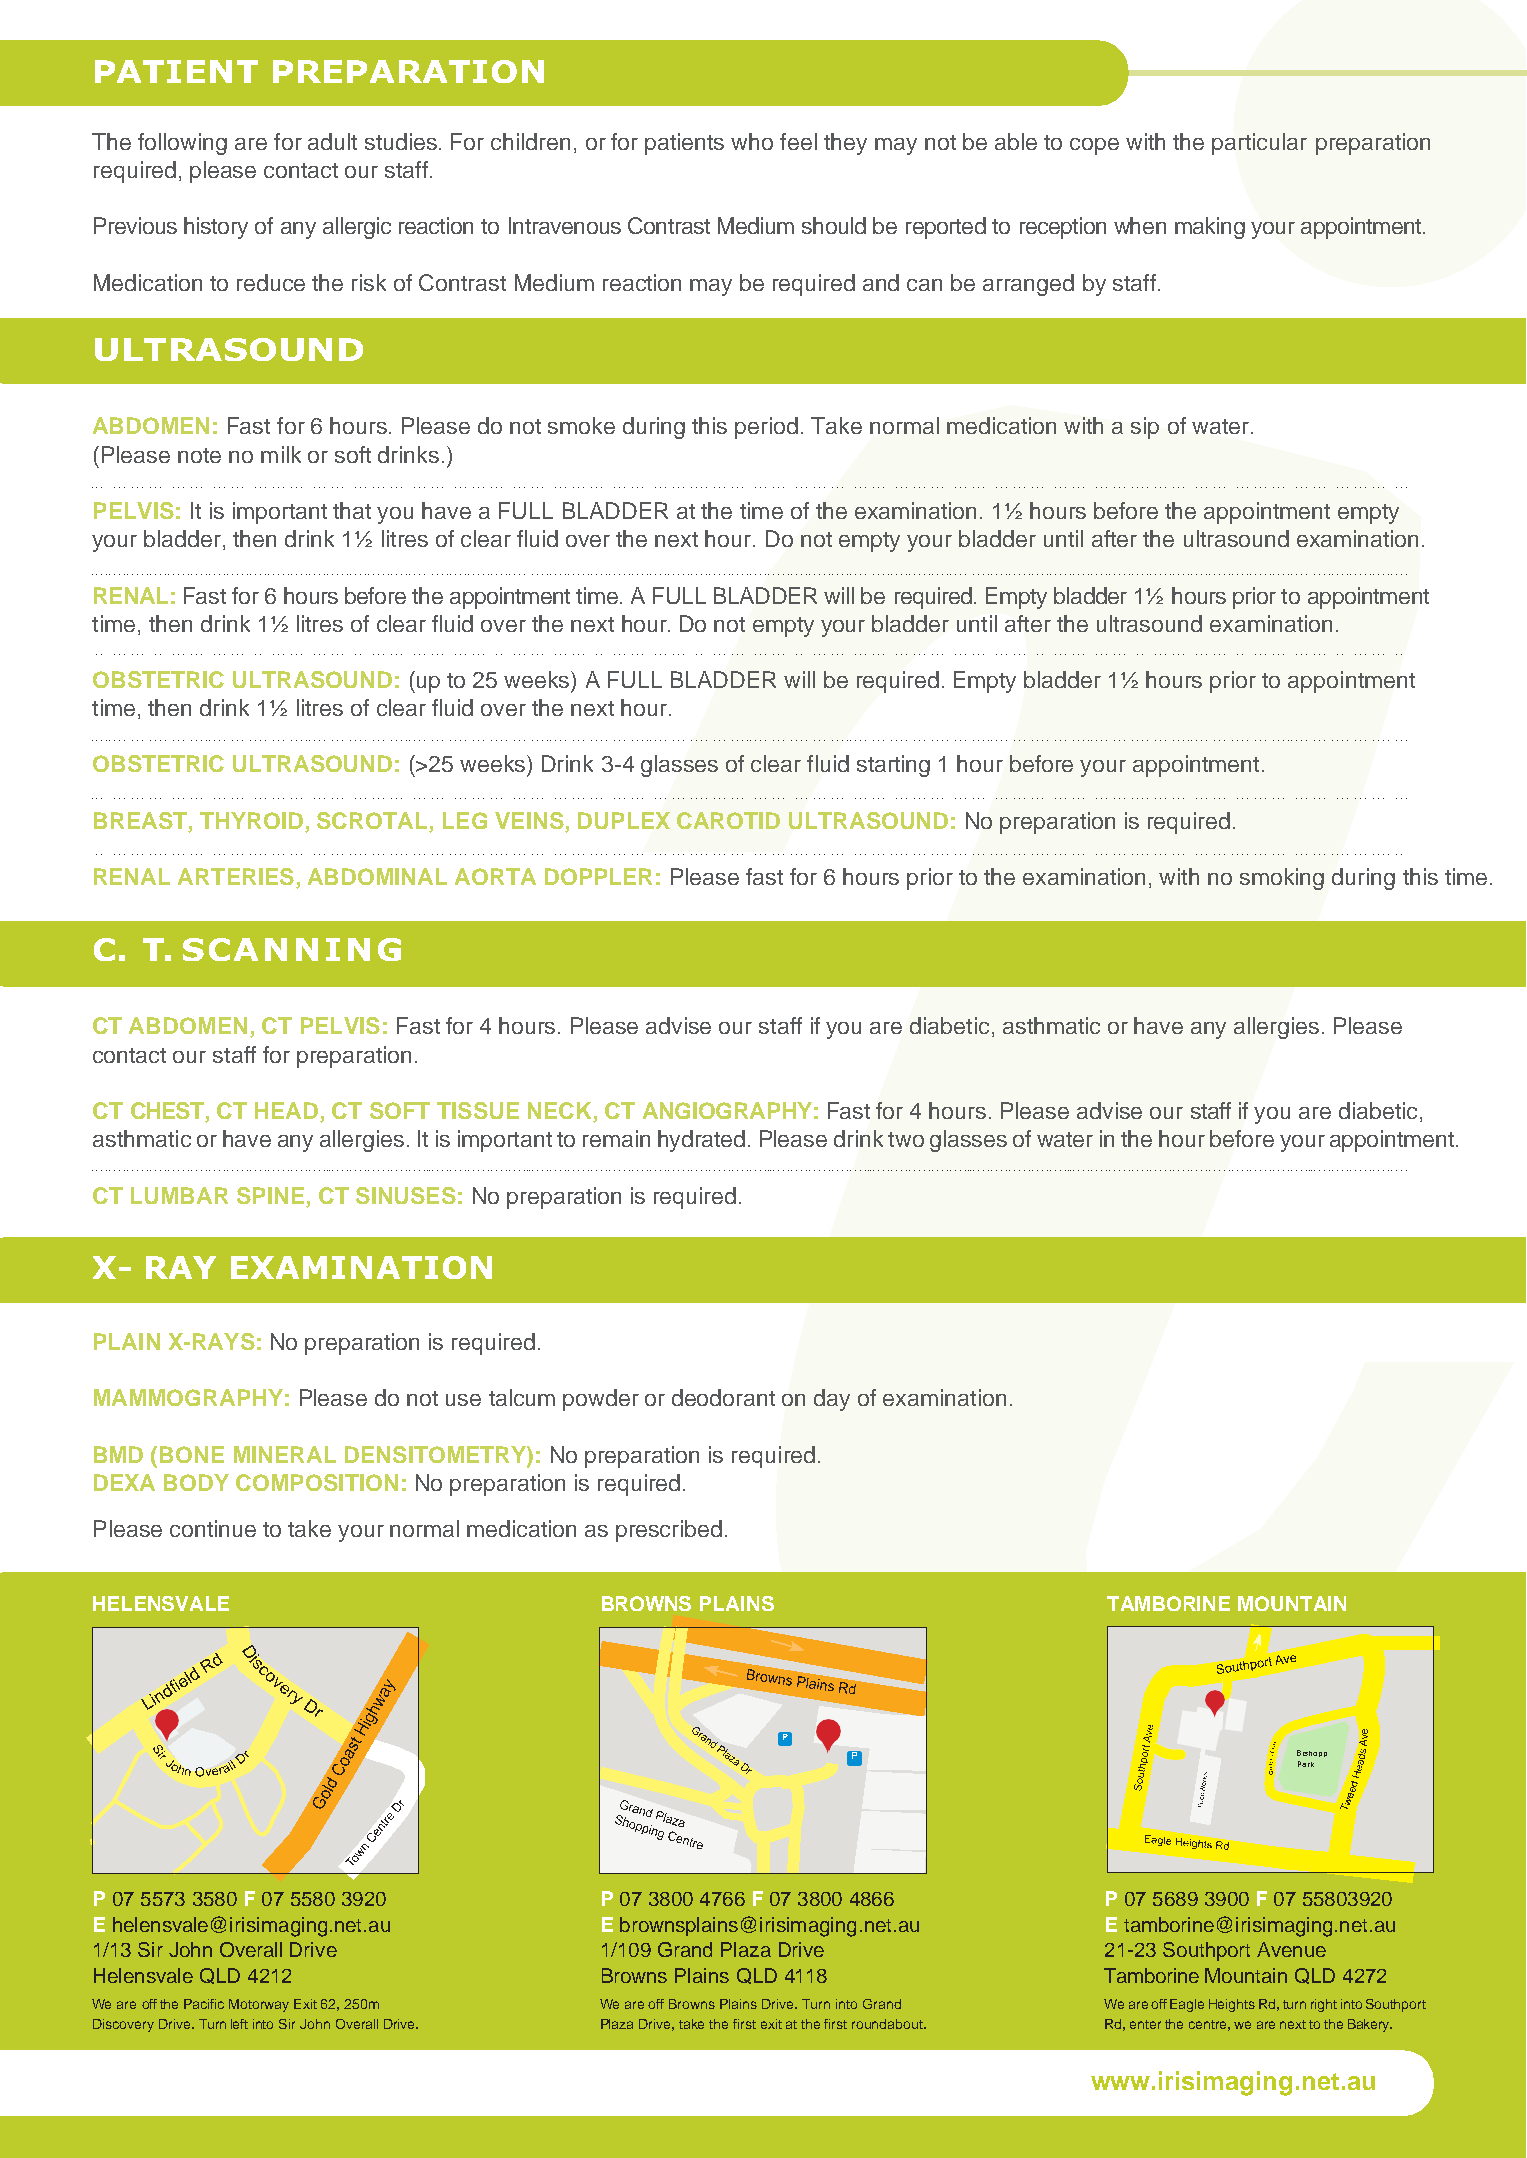 This screenshot has height=2158, width=1527. What do you see at coordinates (251, 820) in the screenshot?
I see `THYROID` at bounding box center [251, 820].
